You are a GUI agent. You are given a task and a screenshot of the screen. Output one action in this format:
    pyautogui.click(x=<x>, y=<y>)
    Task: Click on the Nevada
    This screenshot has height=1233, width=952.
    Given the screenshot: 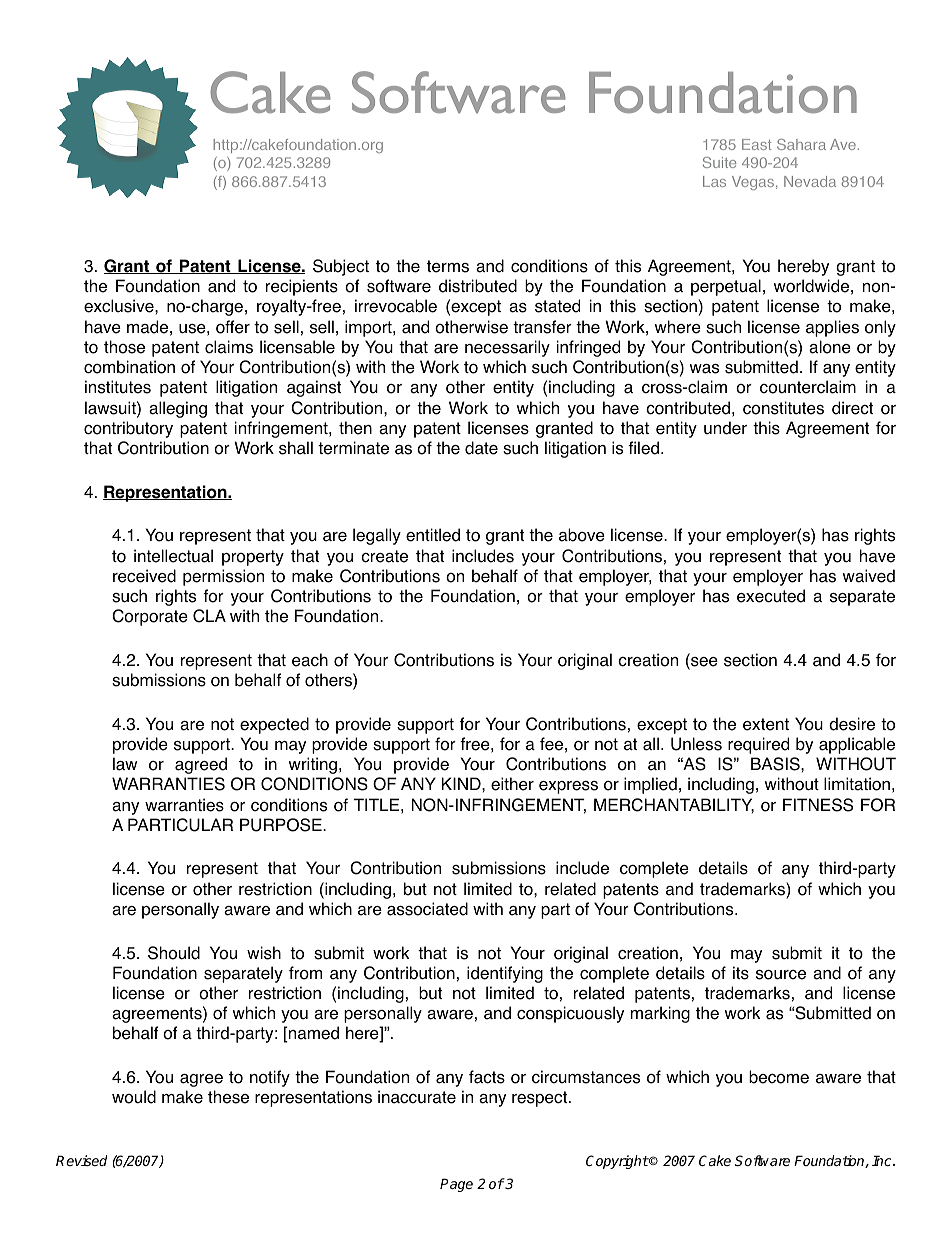 What is the action you would take?
    pyautogui.click(x=810, y=181)
